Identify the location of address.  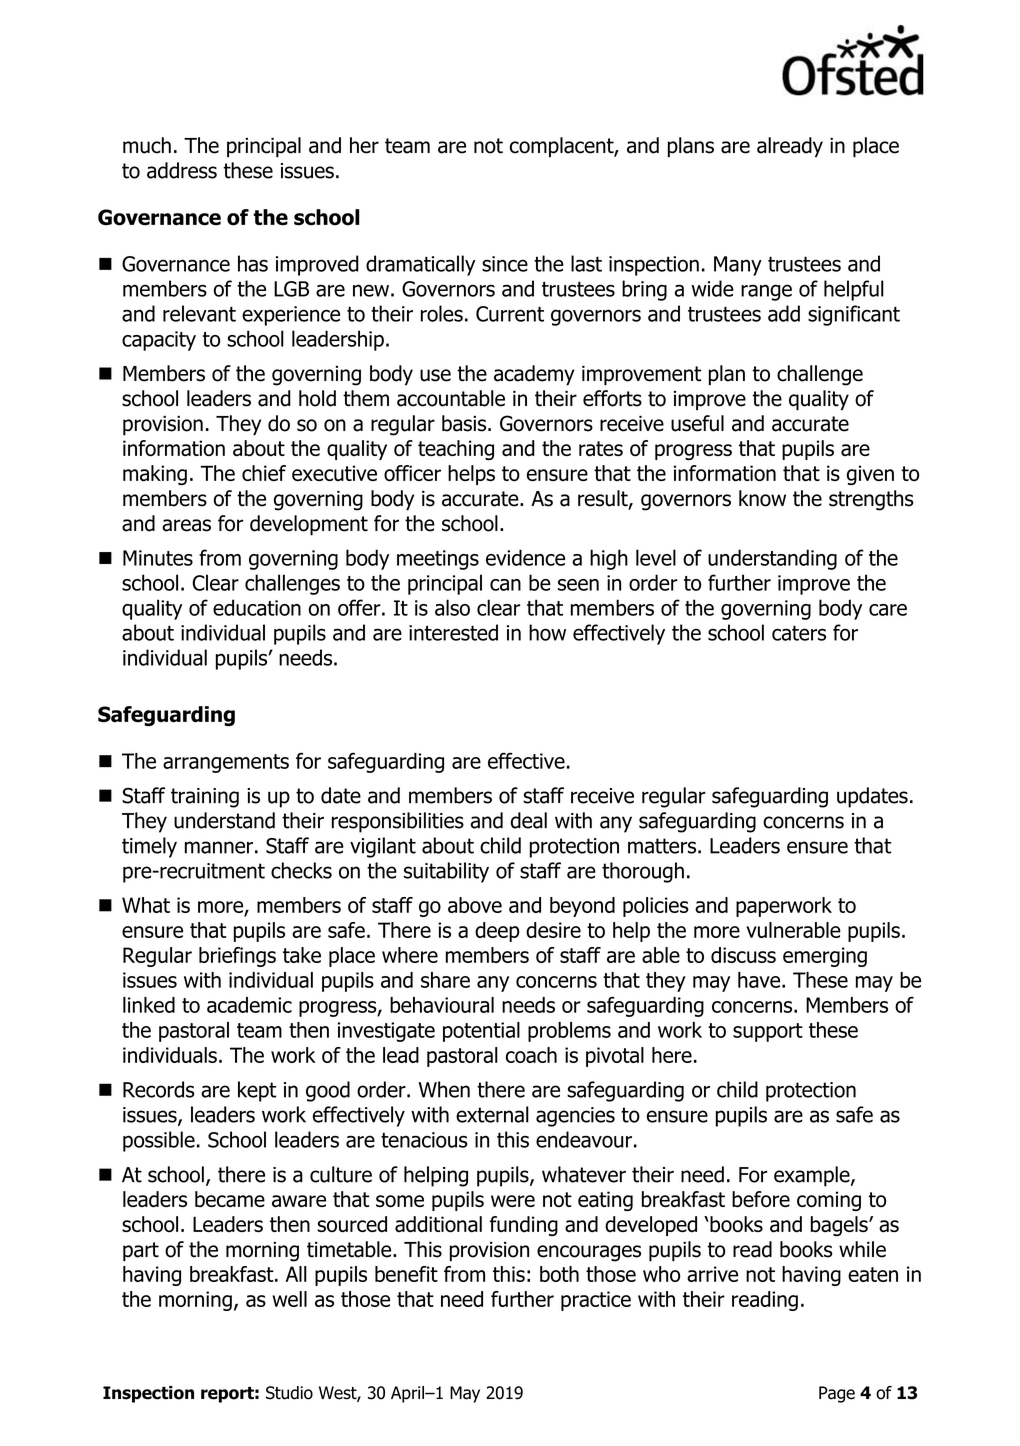
(182, 170).
